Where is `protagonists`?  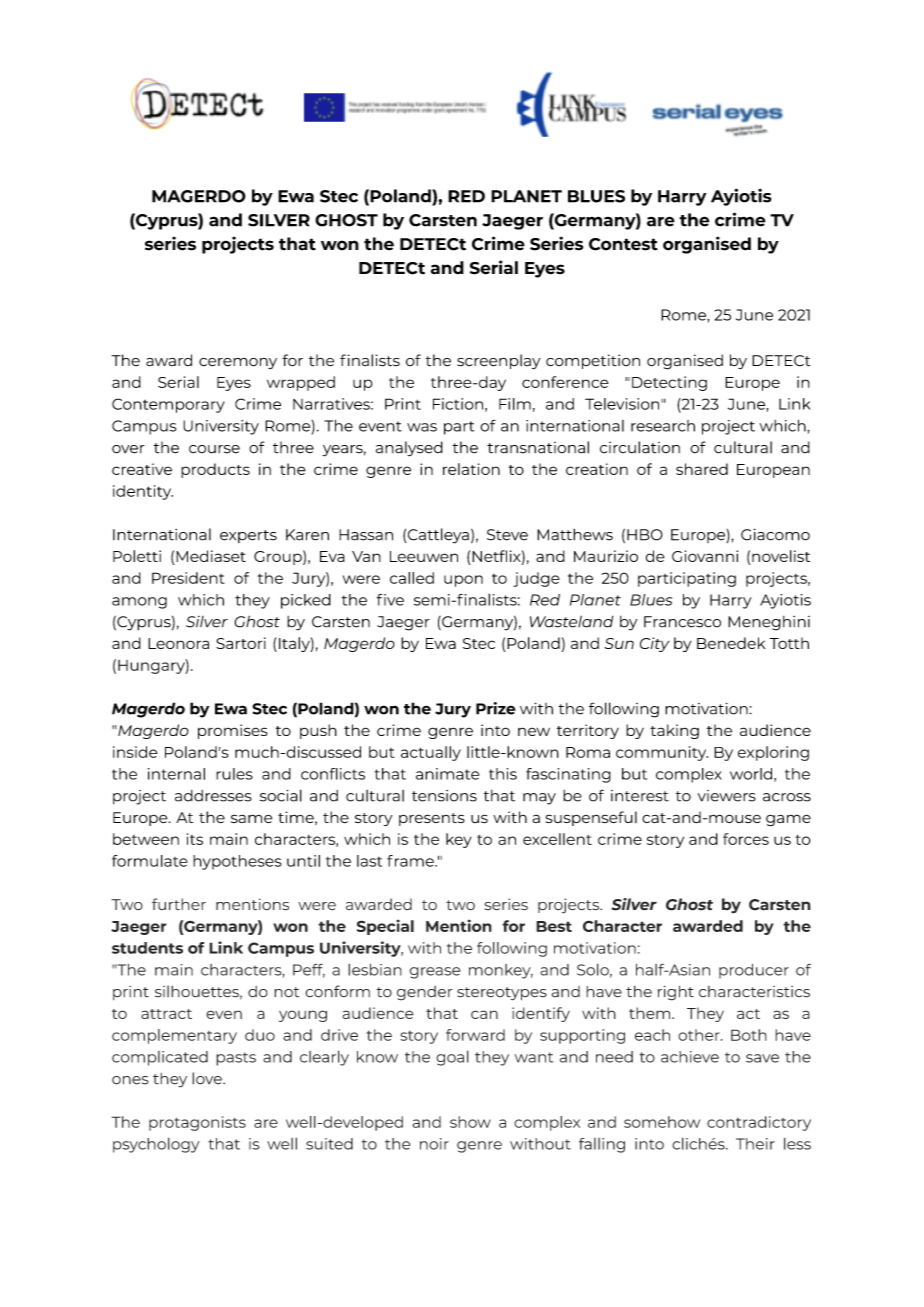
protagonists is located at coordinates (197, 1123).
